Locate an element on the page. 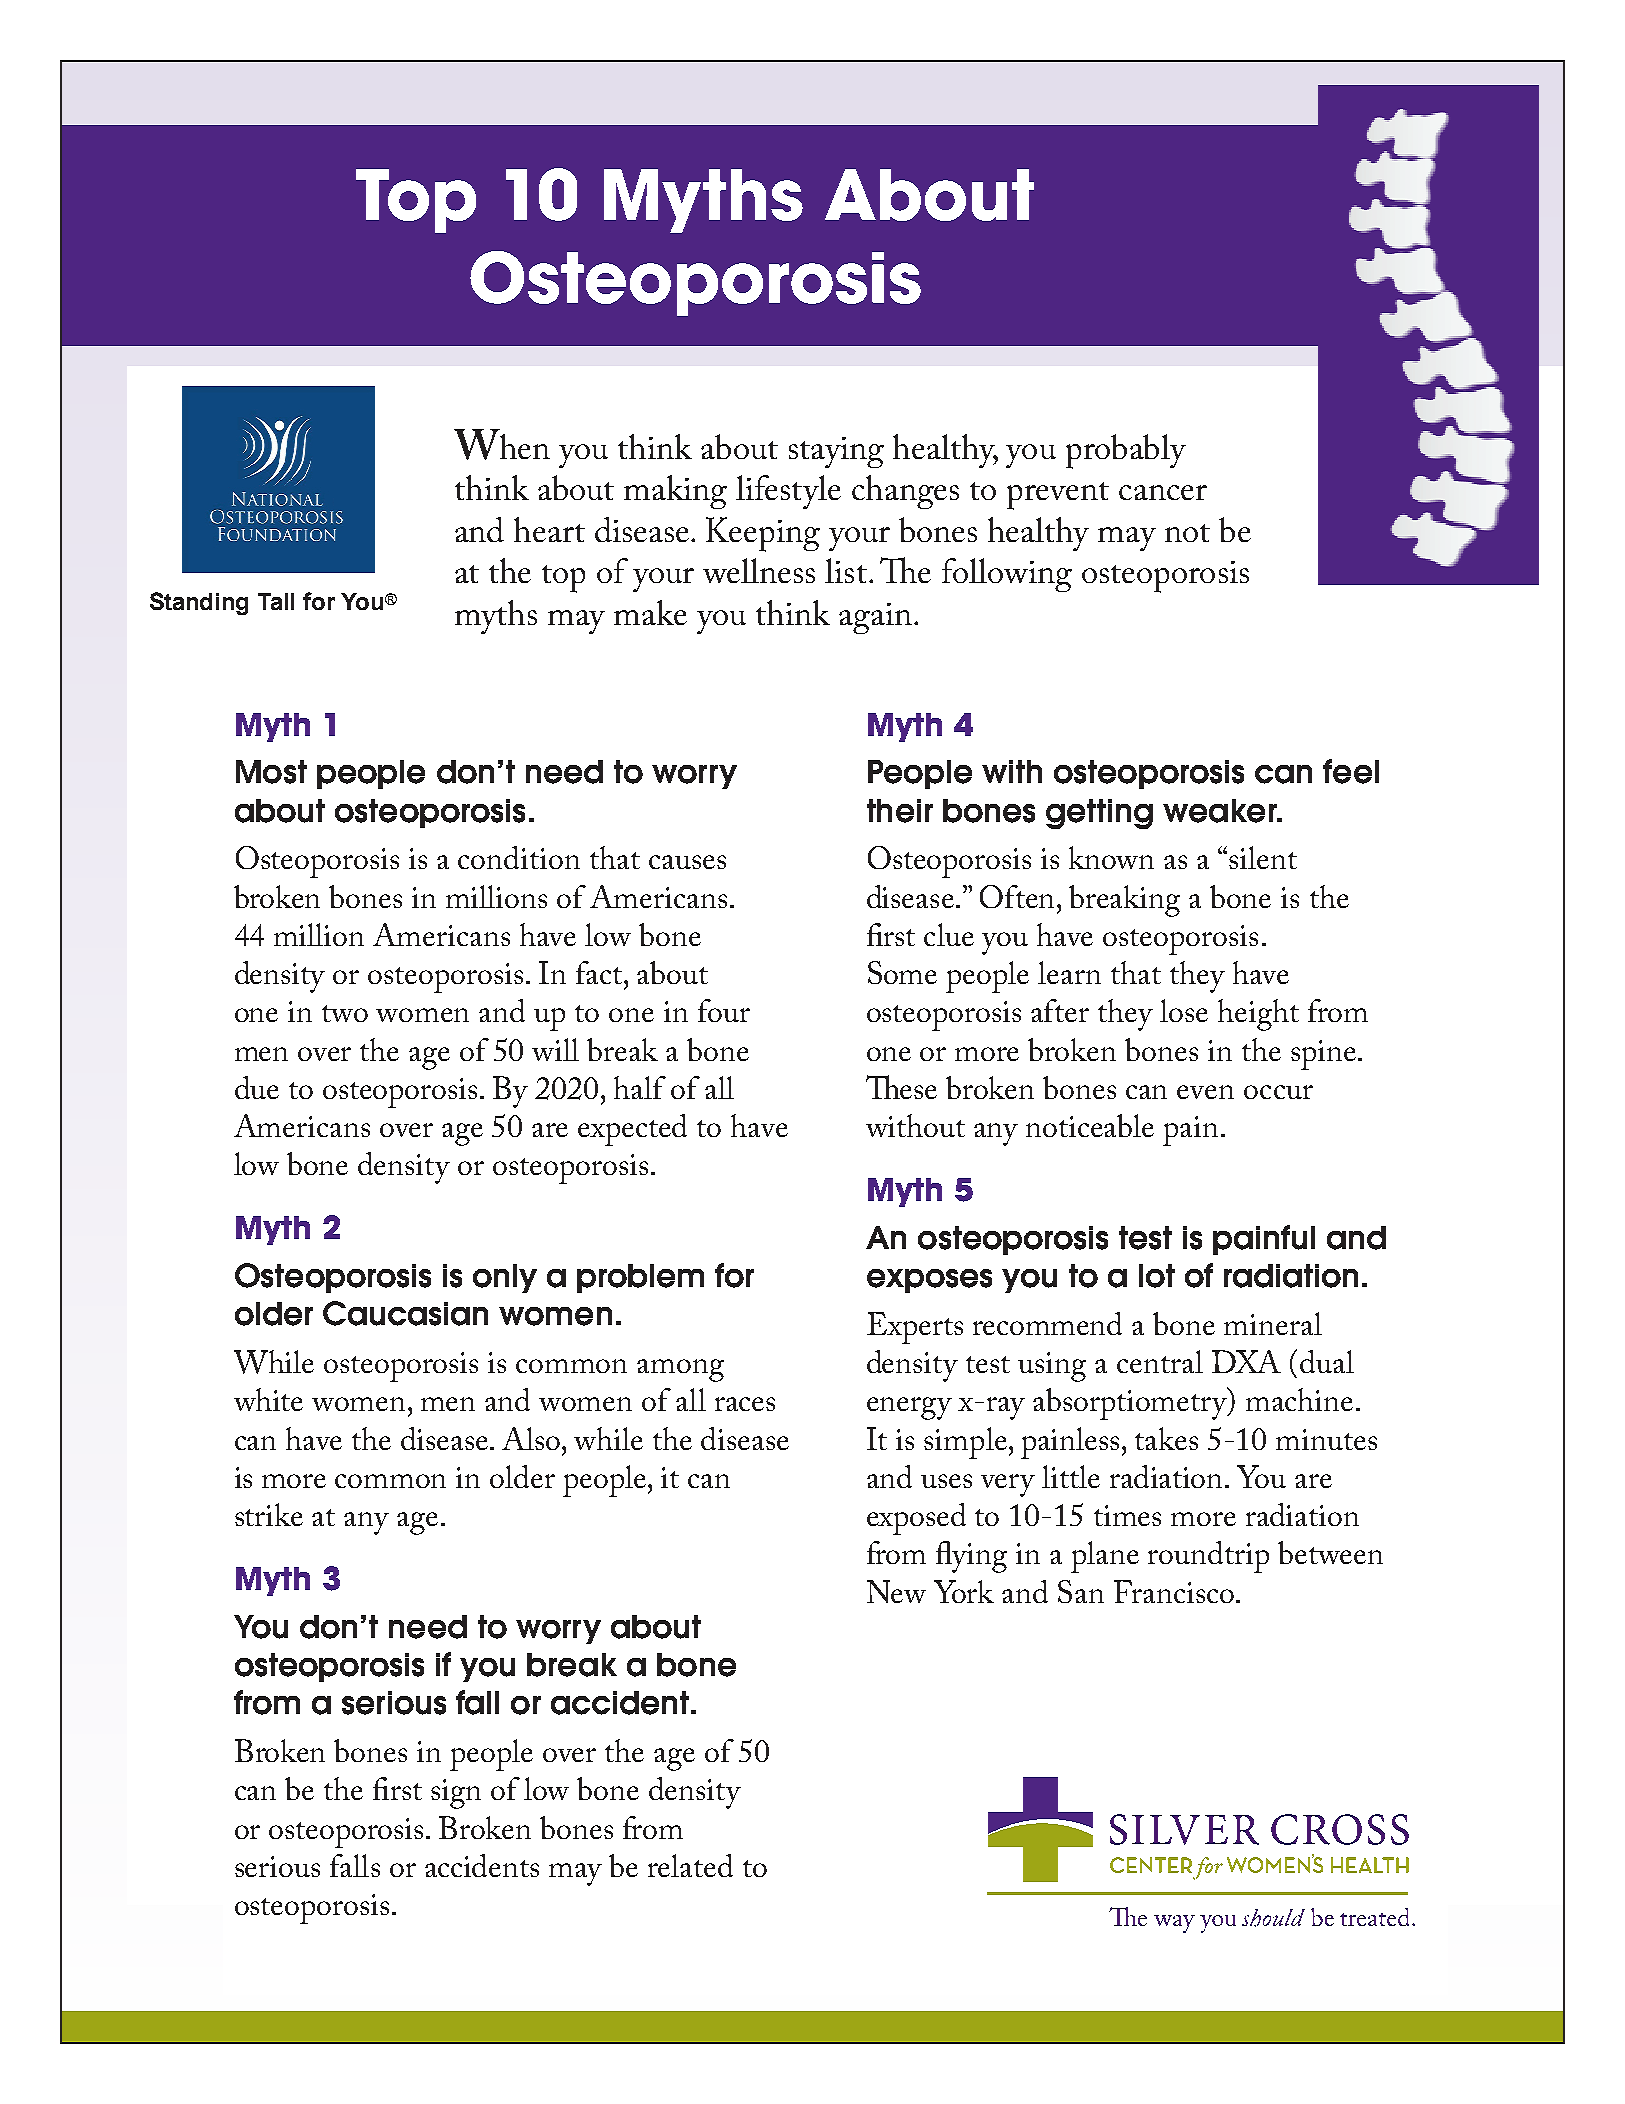  times is located at coordinates (1127, 1515).
